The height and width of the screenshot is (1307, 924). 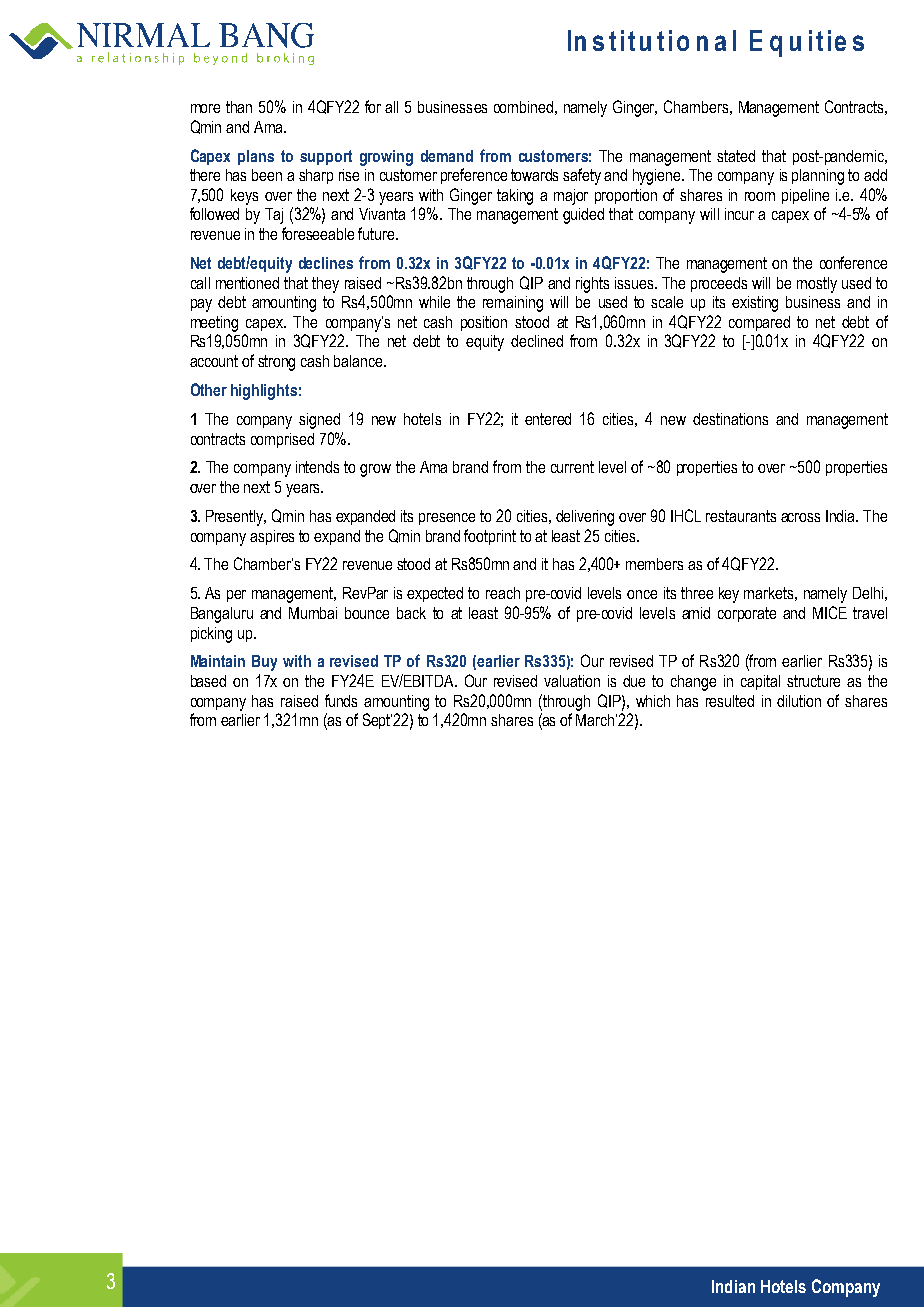 What do you see at coordinates (800, 517) in the screenshot?
I see `across` at bounding box center [800, 517].
